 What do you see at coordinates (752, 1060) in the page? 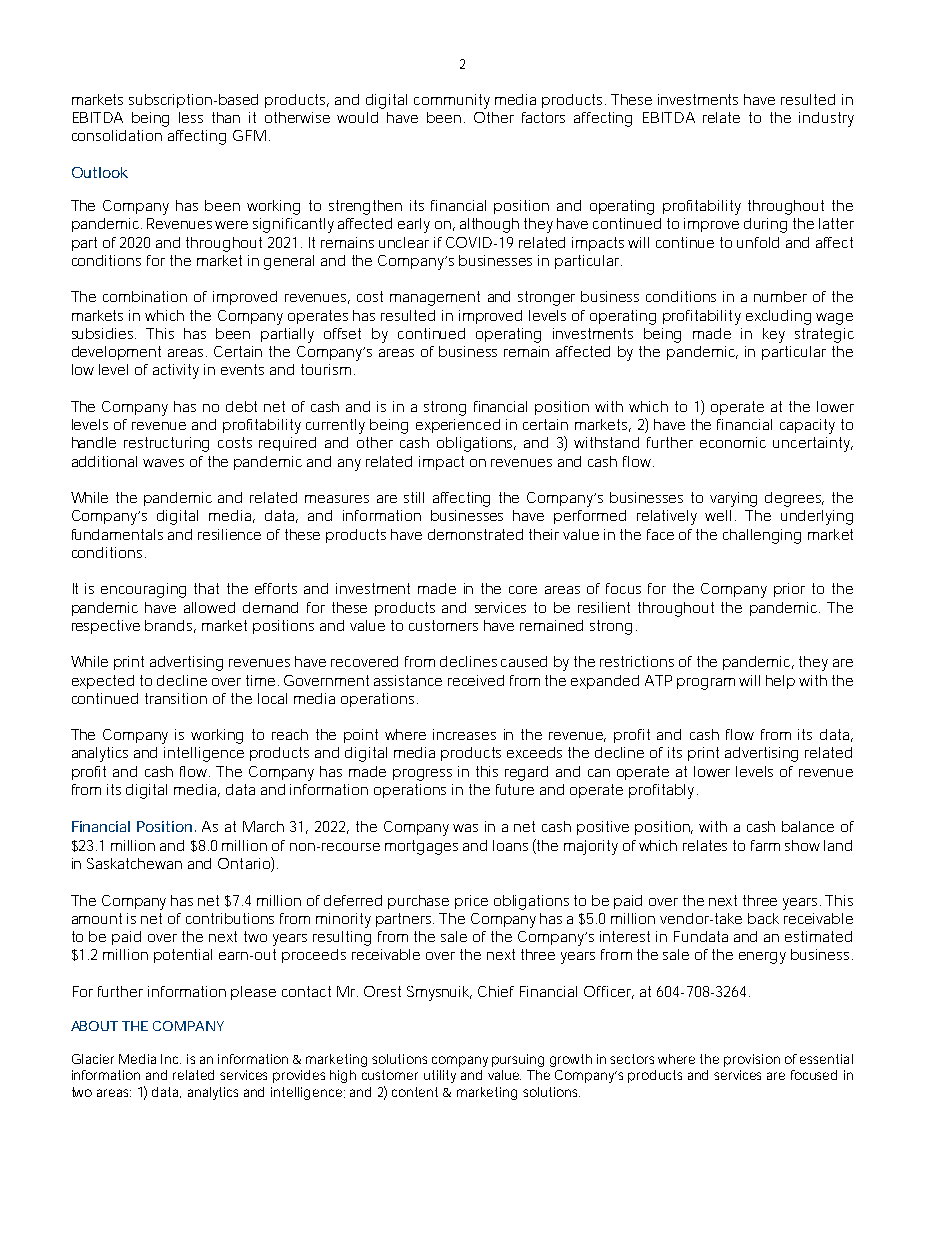
I see `provision` at bounding box center [752, 1060].
